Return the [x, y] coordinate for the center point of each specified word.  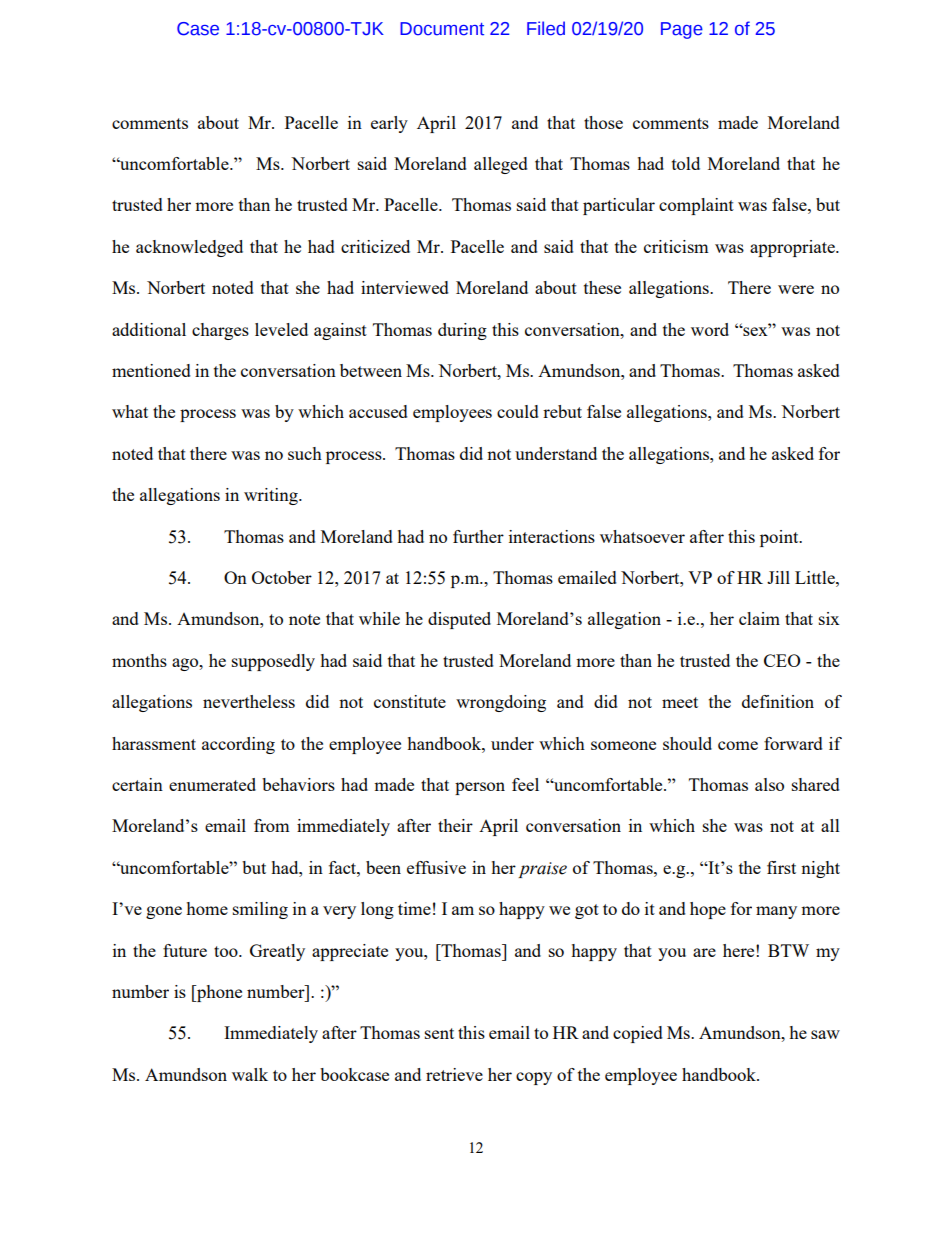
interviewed [405, 287]
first [781, 867]
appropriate [793, 248]
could [518, 411]
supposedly [273, 662]
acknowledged [189, 248]
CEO [782, 660]
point [780, 538]
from [272, 825]
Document [442, 29]
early [389, 124]
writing [272, 496]
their [455, 825]
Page [682, 30]
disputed [459, 620]
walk [250, 1074]
